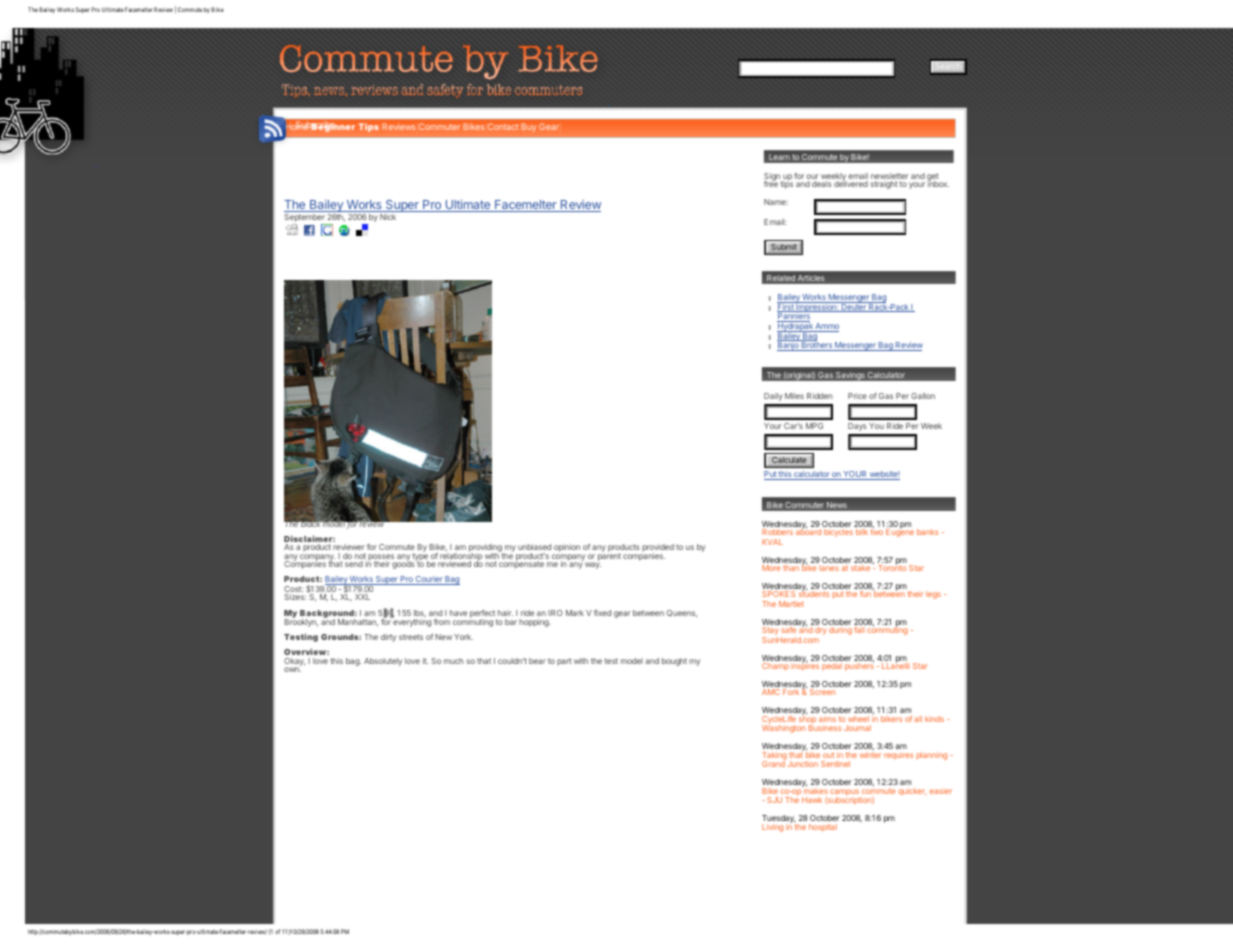 This screenshot has height=952, width=1233. Describe the element at coordinates (934, 178) in the screenshot. I see `get` at that location.
